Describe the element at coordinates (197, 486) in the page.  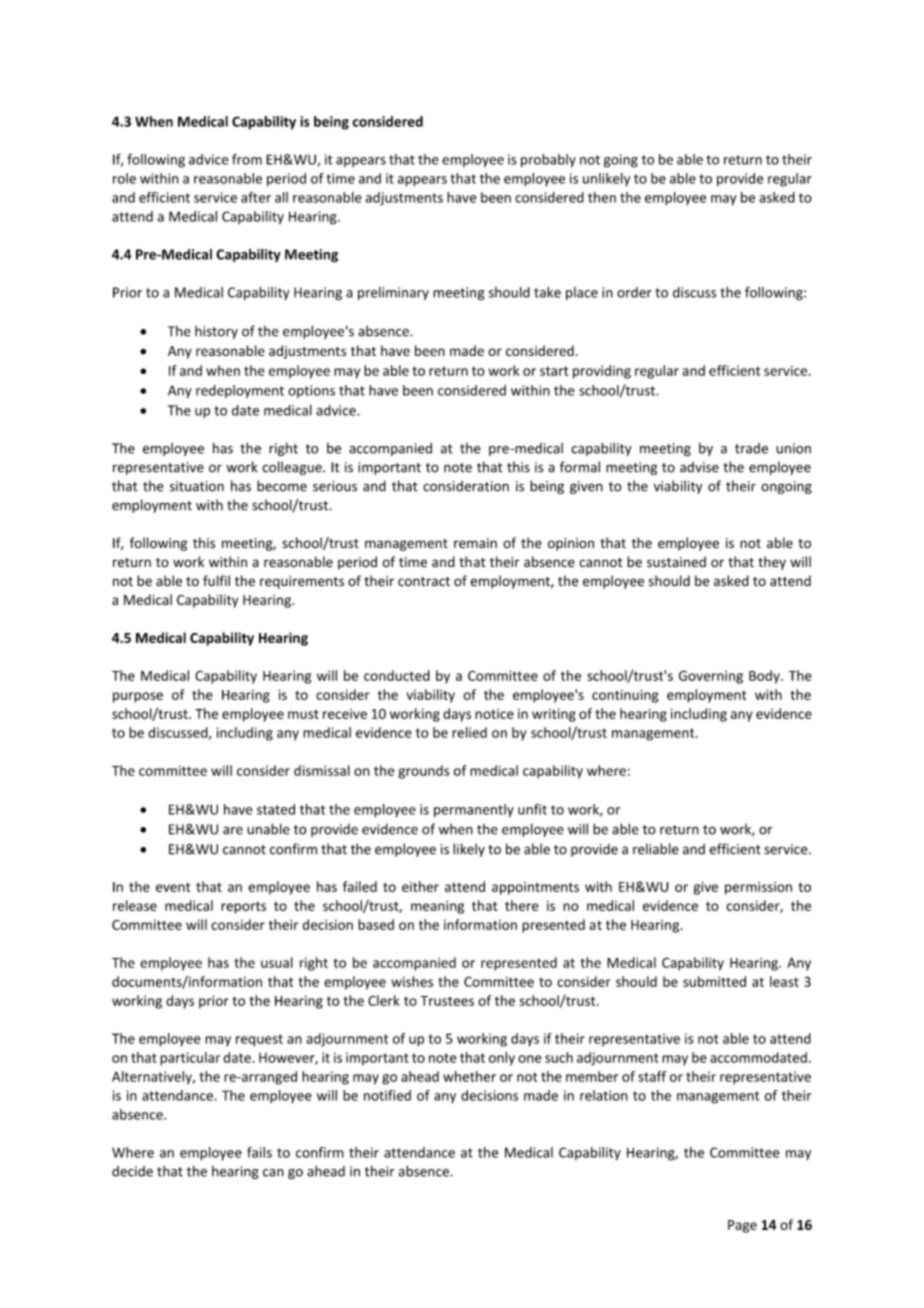
I see `situation` at that location.
